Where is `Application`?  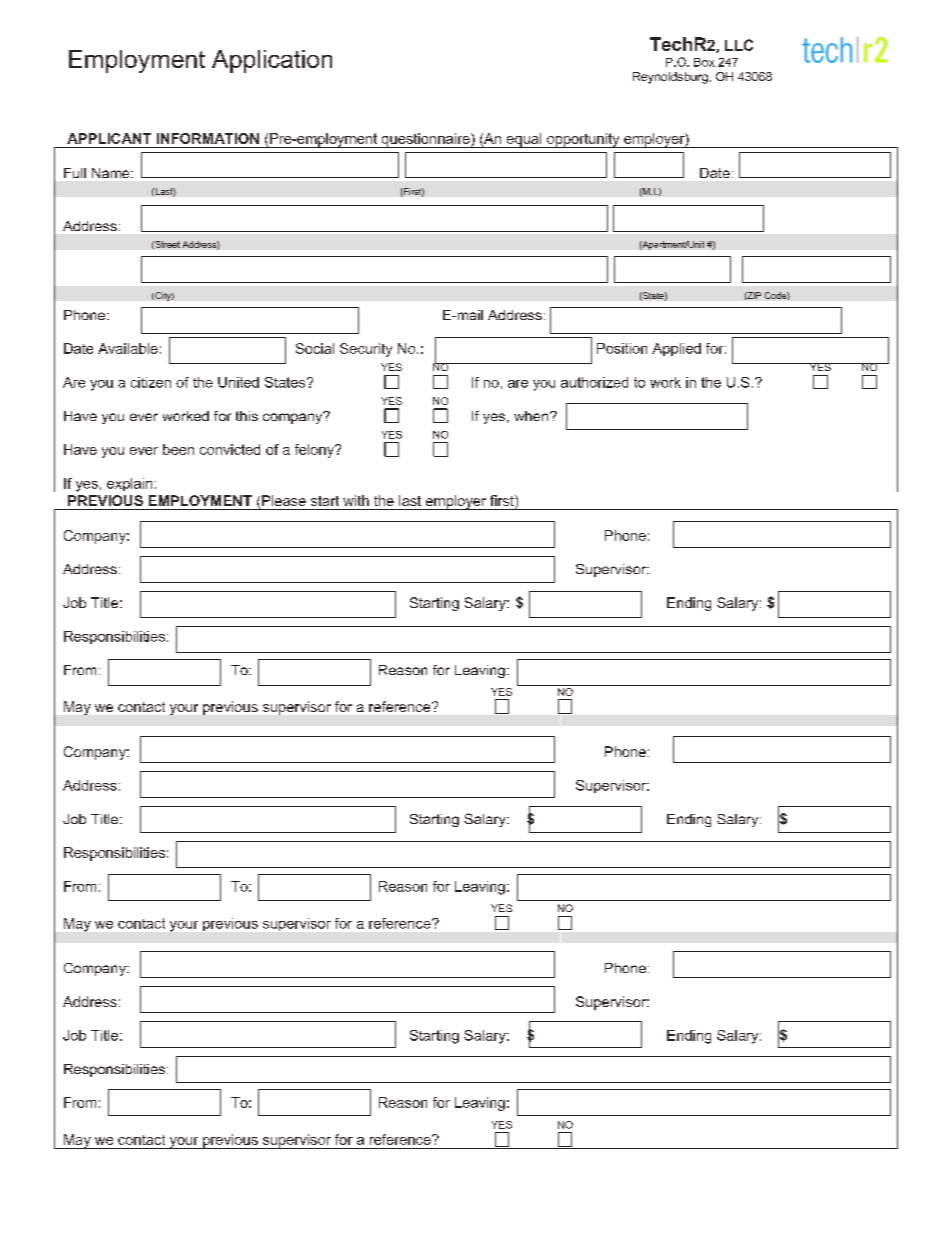 Application is located at coordinates (272, 61).
